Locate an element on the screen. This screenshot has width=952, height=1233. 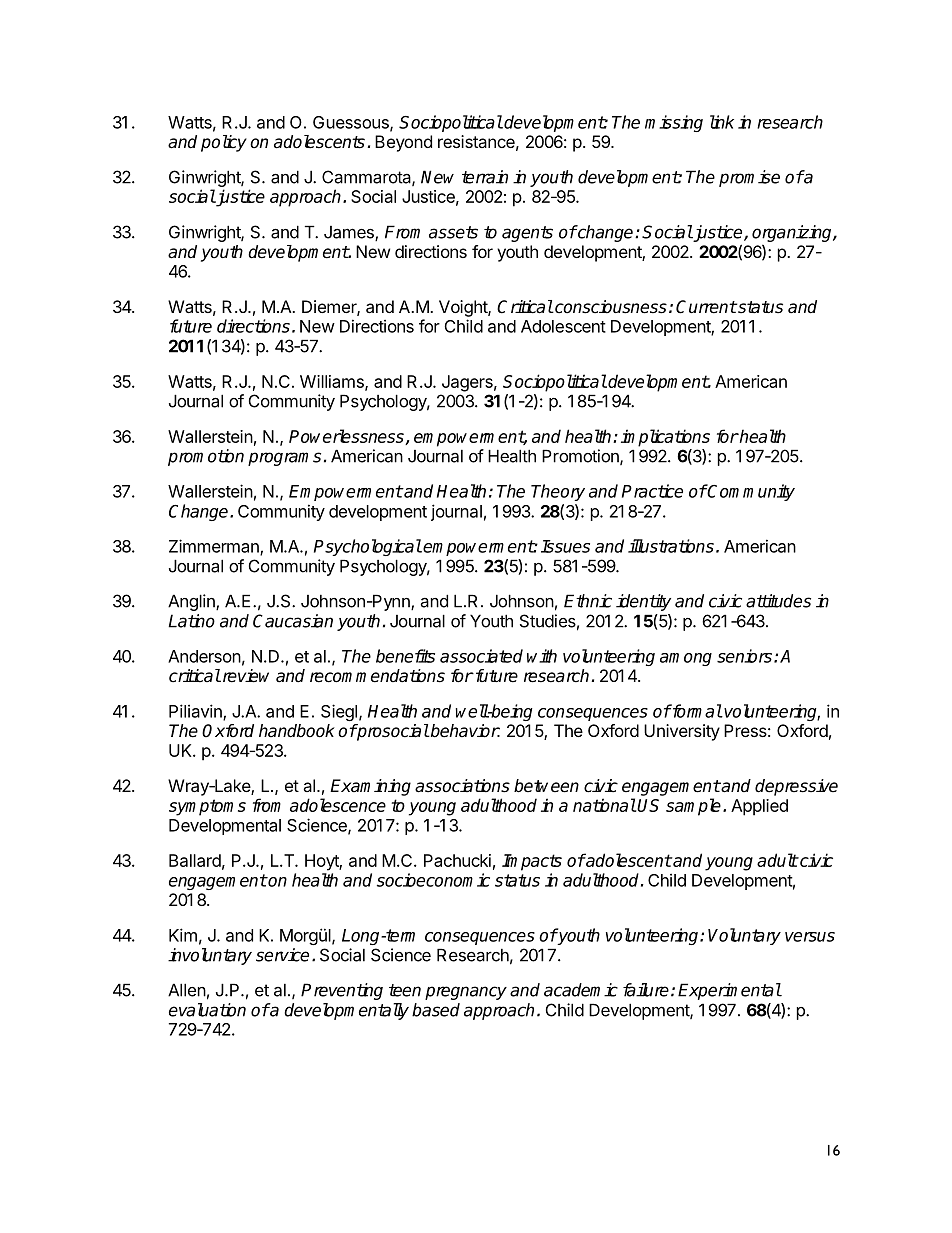
policy is located at coordinates (224, 143).
